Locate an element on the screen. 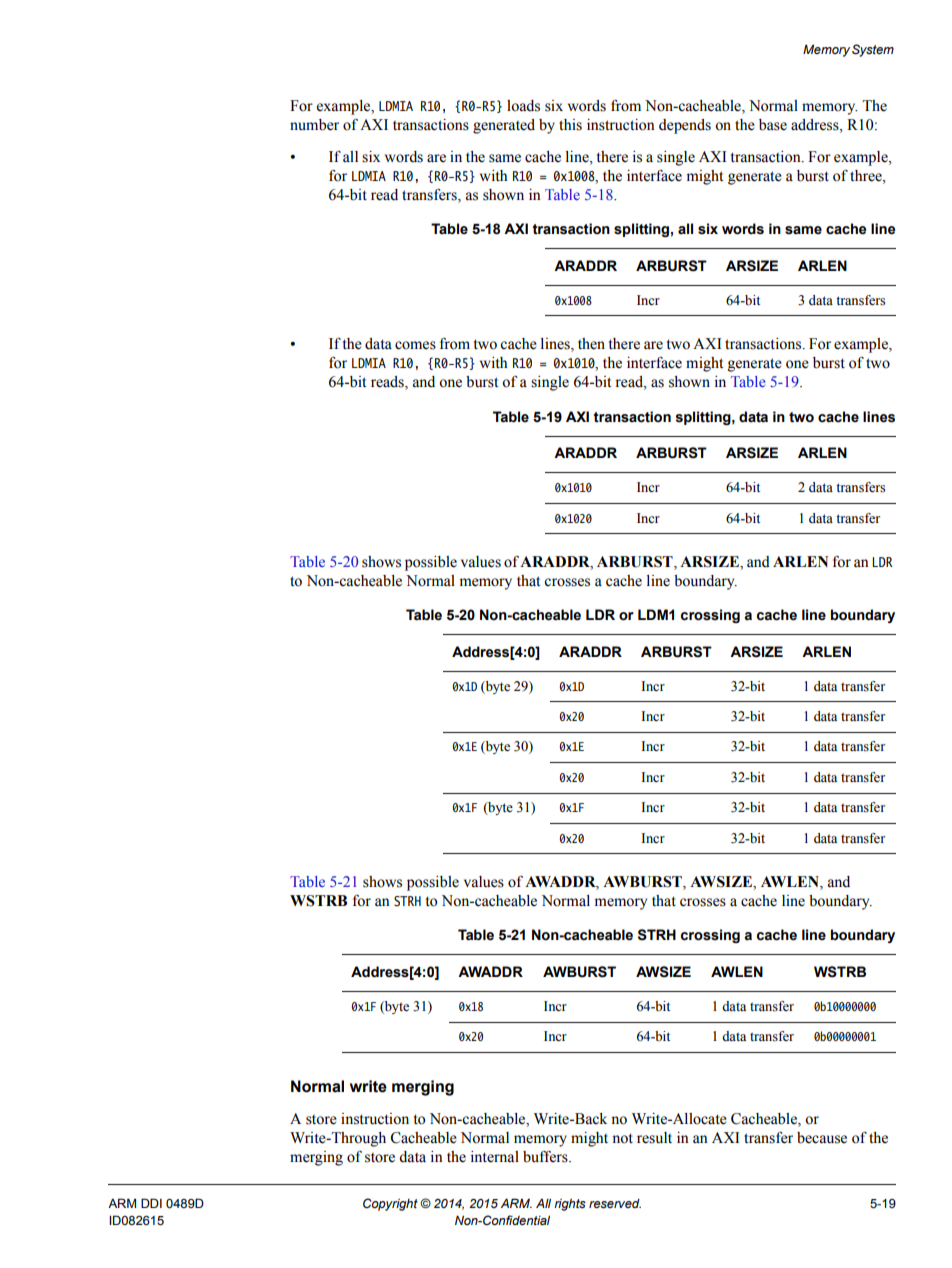 This screenshot has height=1268, width=952. then is located at coordinates (591, 344).
